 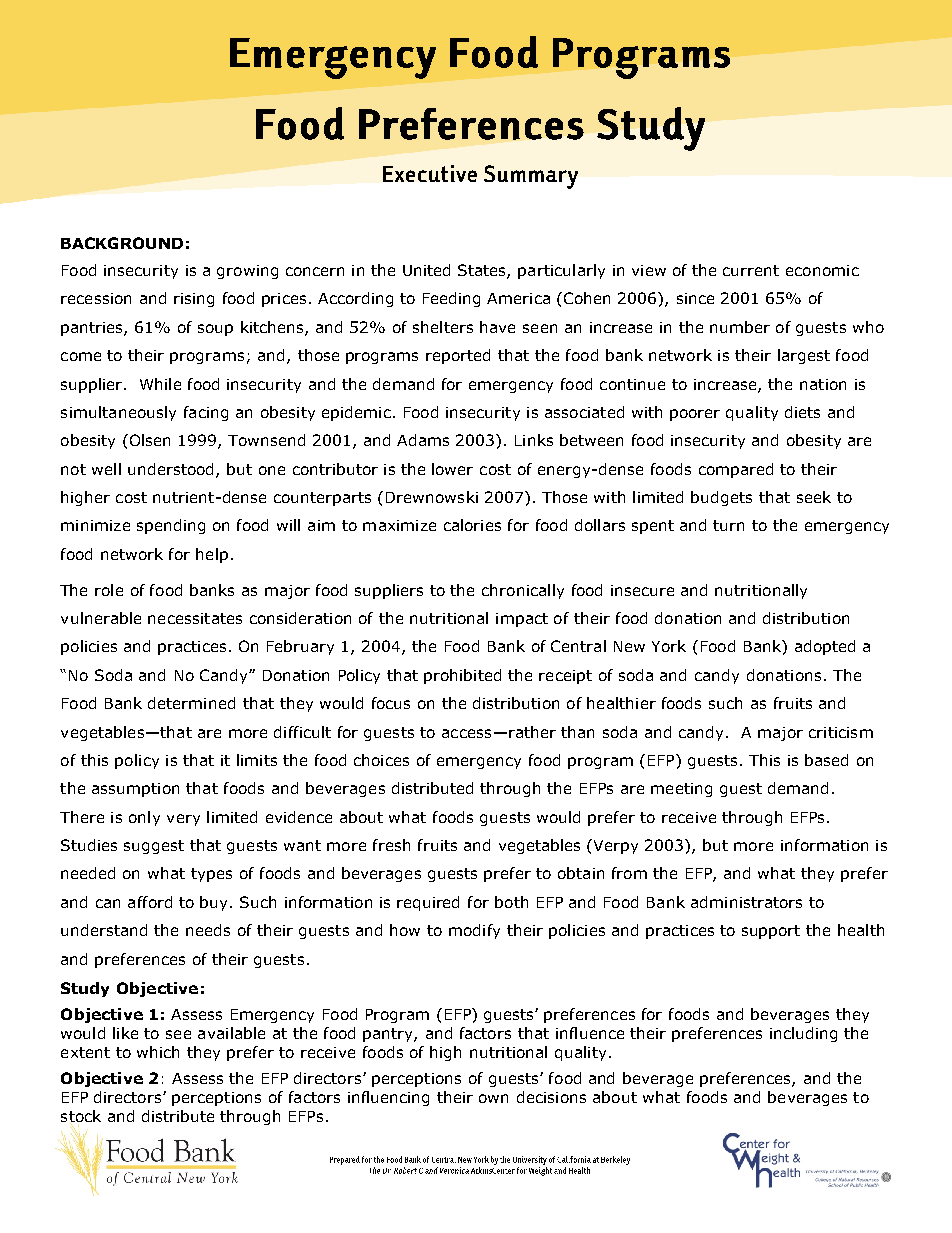 I want to click on determined, so click(x=191, y=703).
